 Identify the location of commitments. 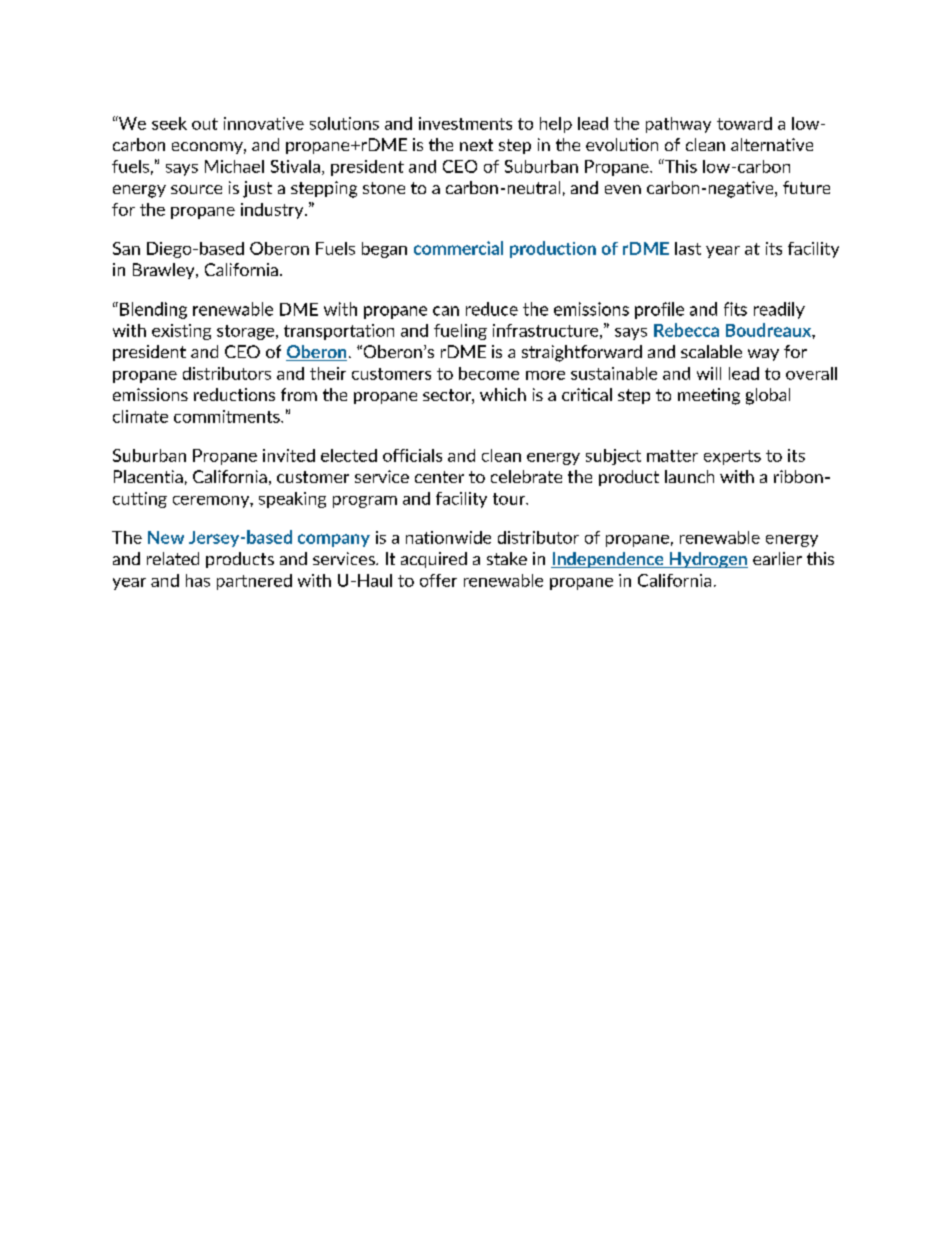
(228, 416).
